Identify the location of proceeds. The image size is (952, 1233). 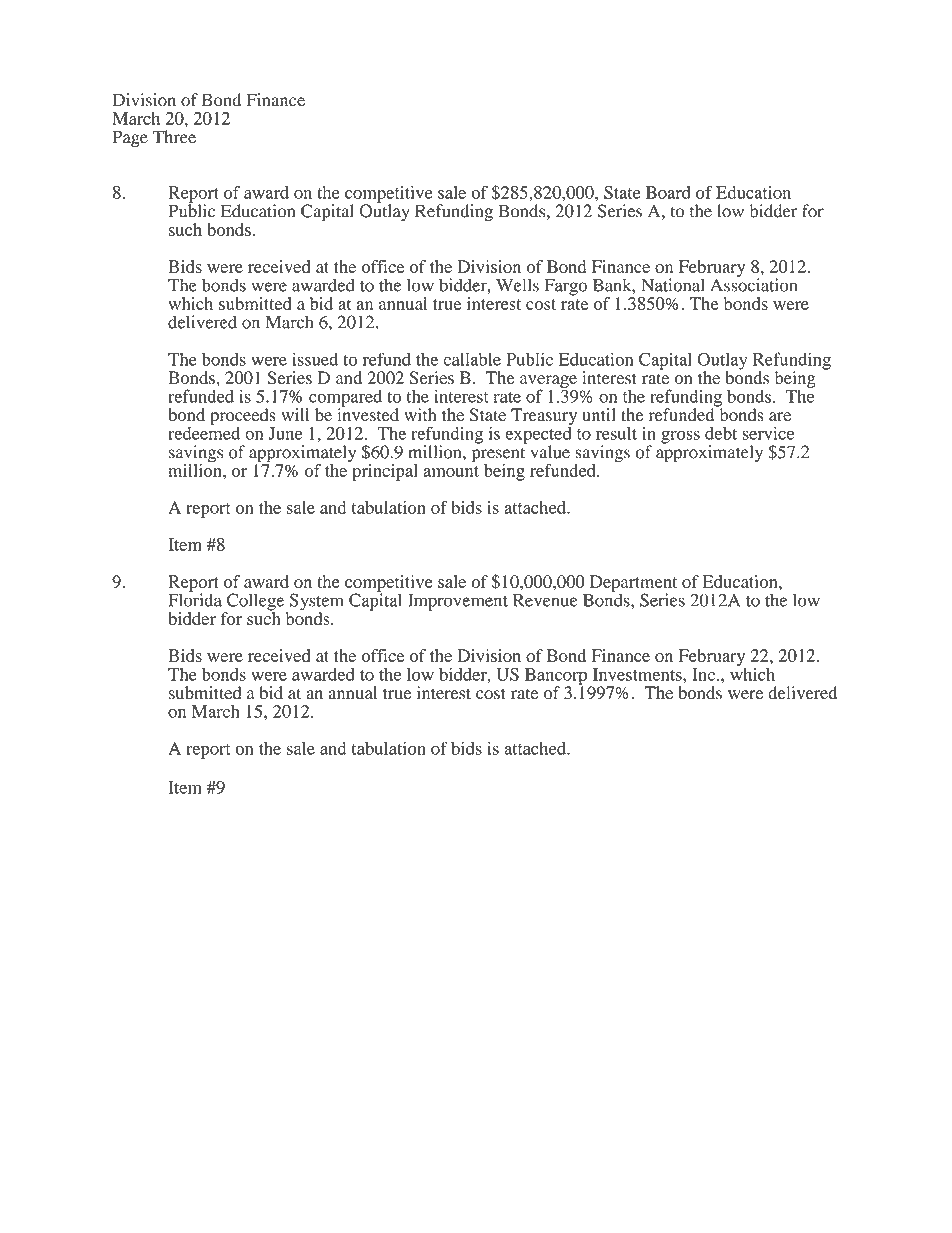
(243, 416).
